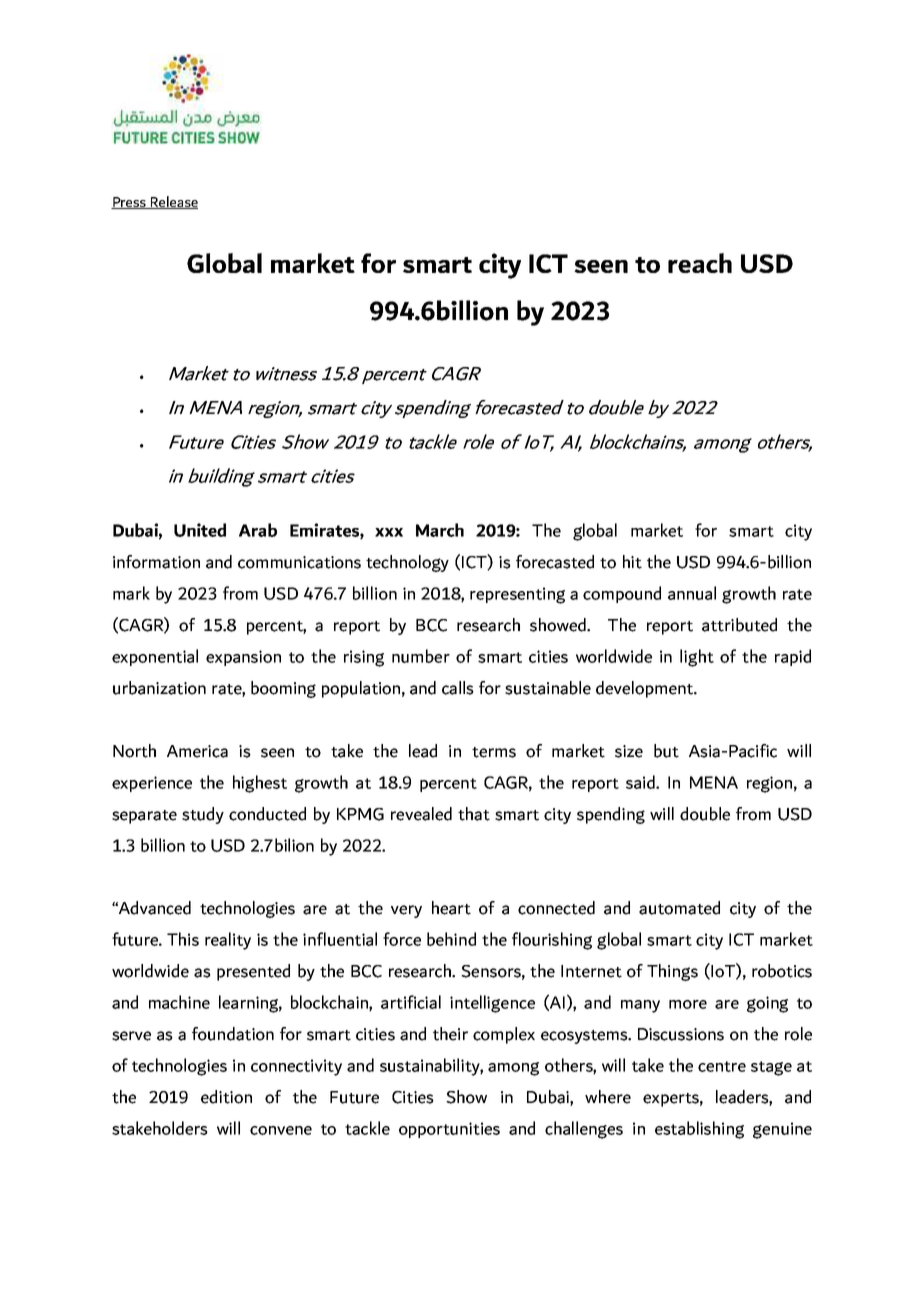 This screenshot has width=924, height=1308. I want to click on study, so click(203, 815).
